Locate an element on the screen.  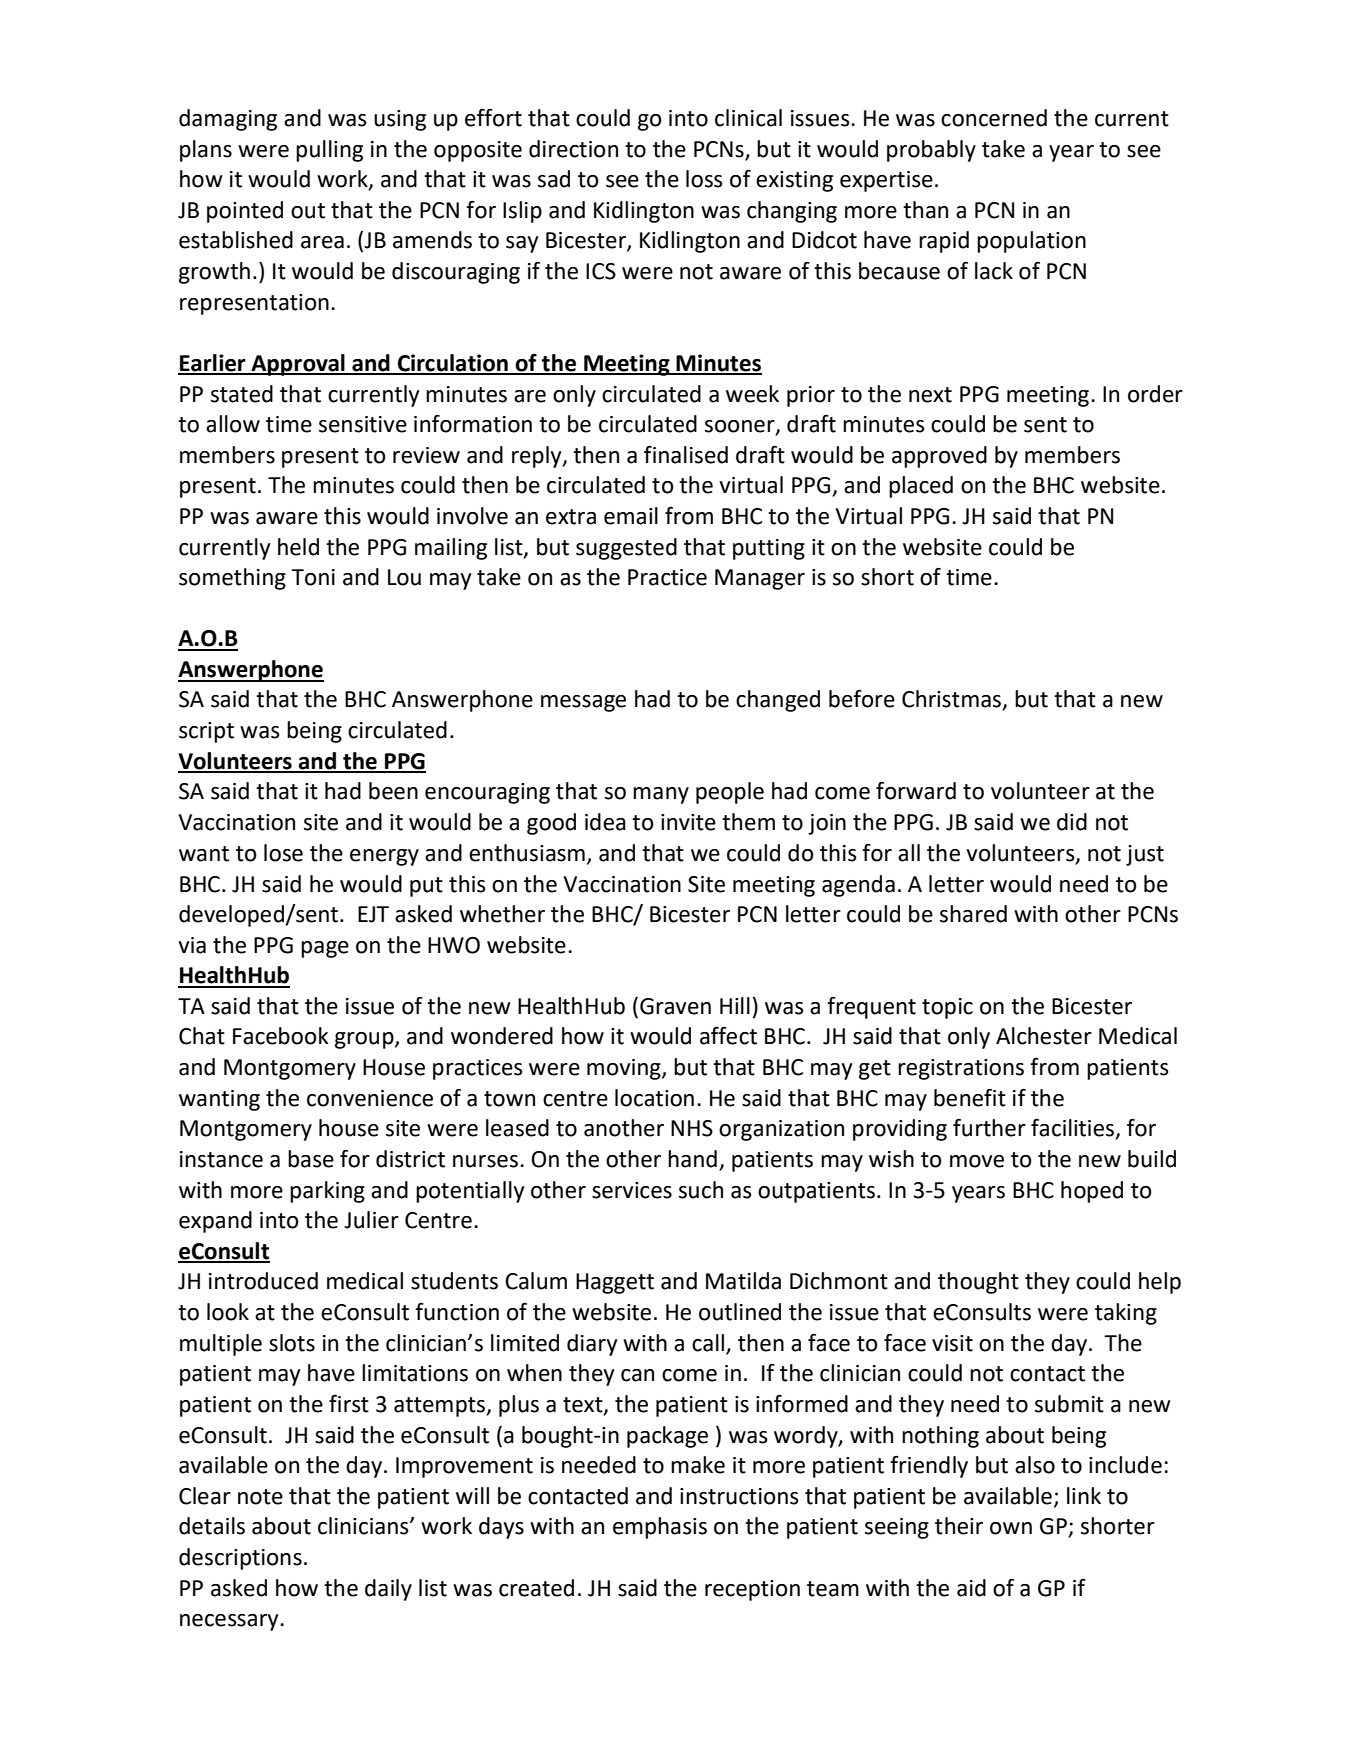
Graven is located at coordinates (675, 1006).
